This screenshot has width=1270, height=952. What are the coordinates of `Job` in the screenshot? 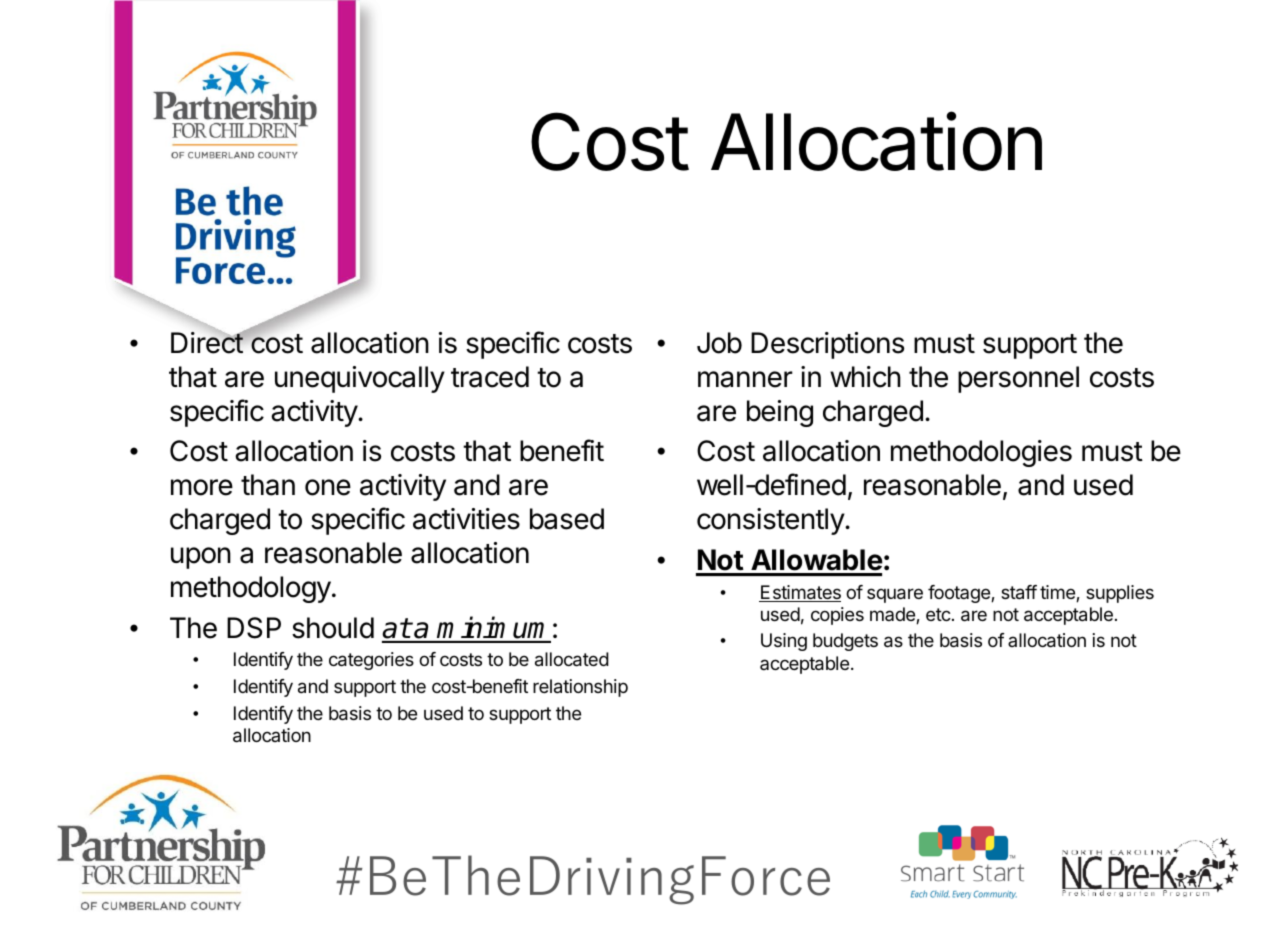 It's located at (719, 343).
